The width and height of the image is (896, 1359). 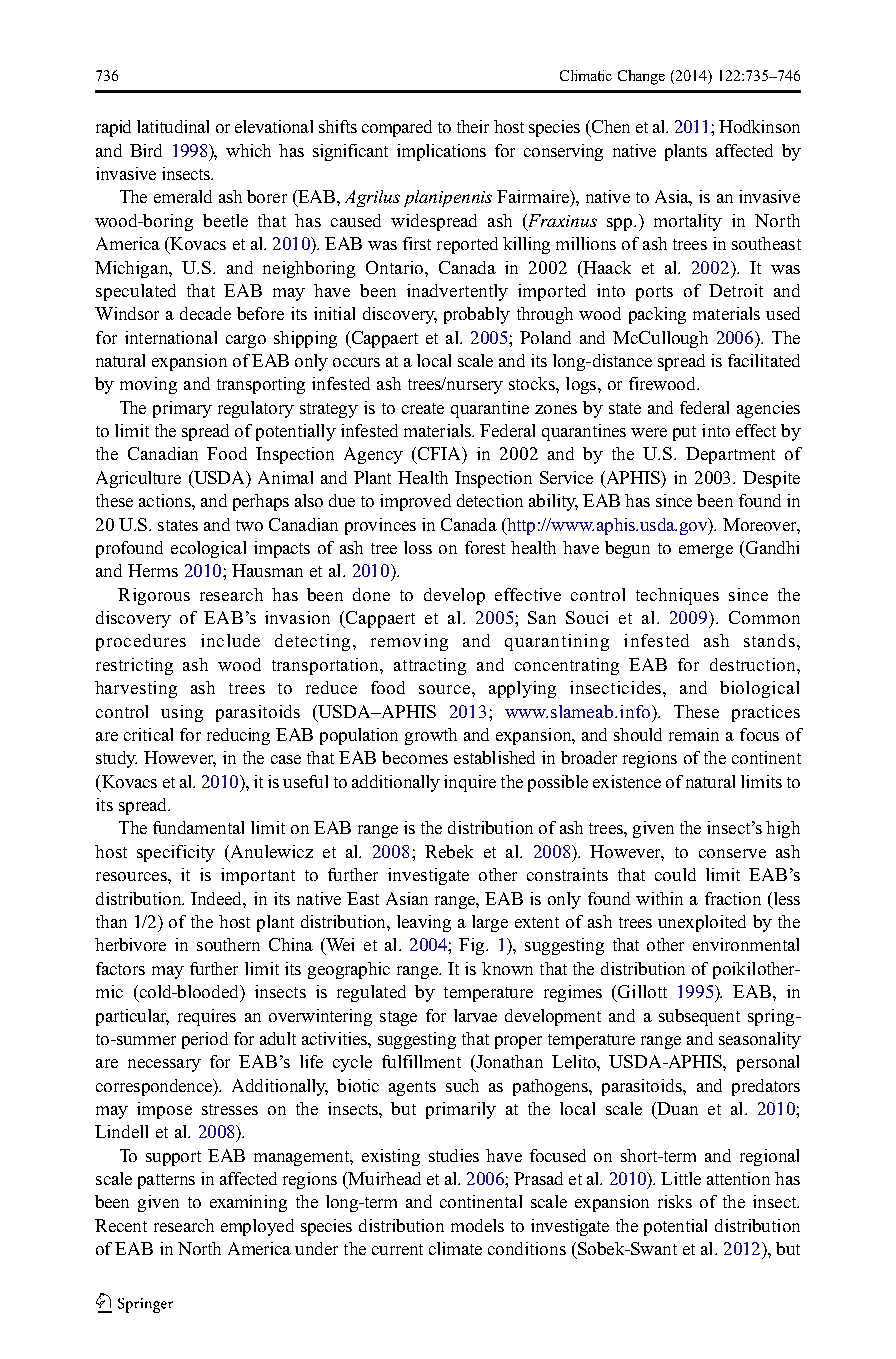 What do you see at coordinates (477, 1225) in the image?
I see `models` at bounding box center [477, 1225].
